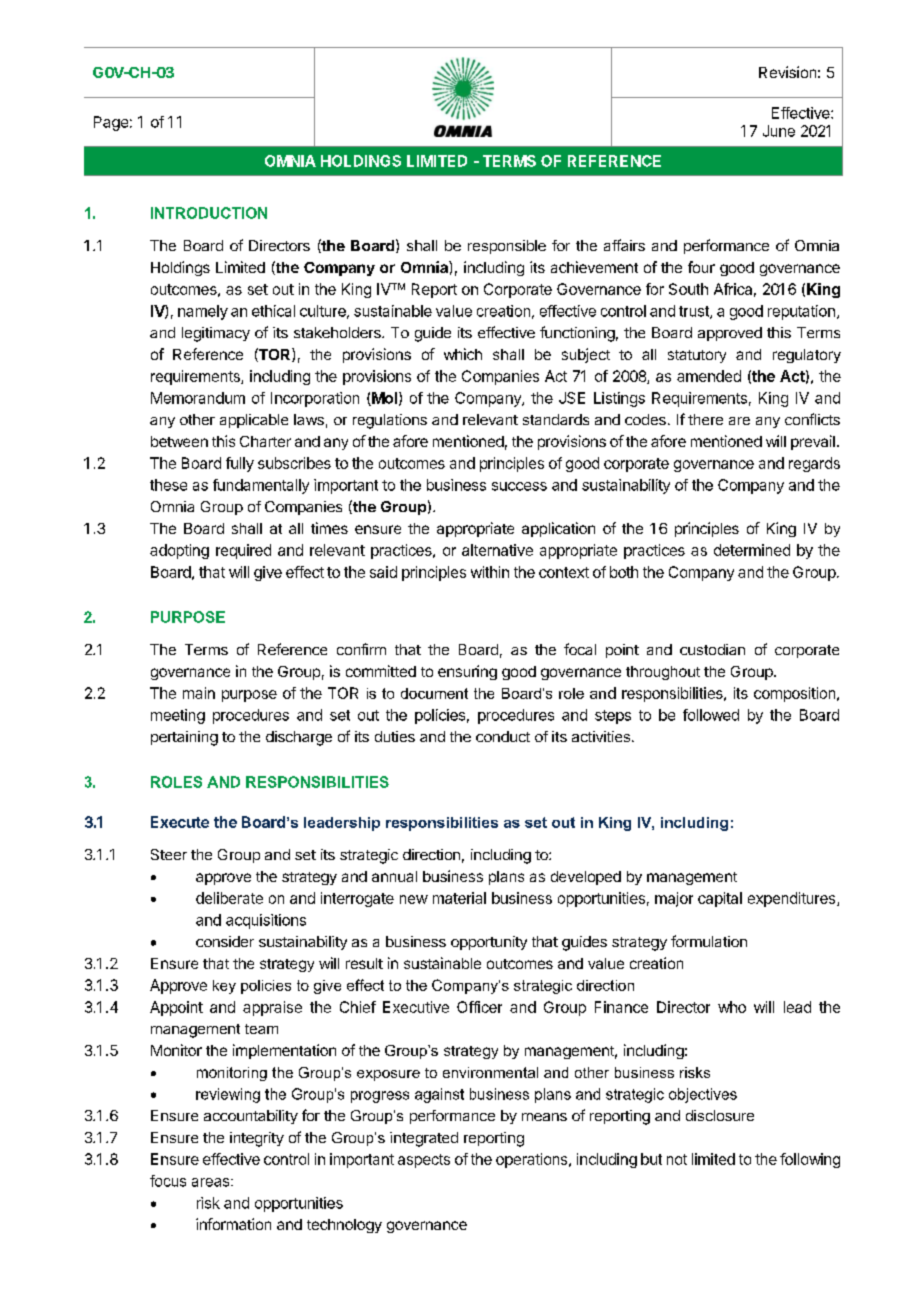 This screenshot has height=1308, width=924. Describe the element at coordinates (216, 334) in the screenshot. I see `legitimacy` at that location.
